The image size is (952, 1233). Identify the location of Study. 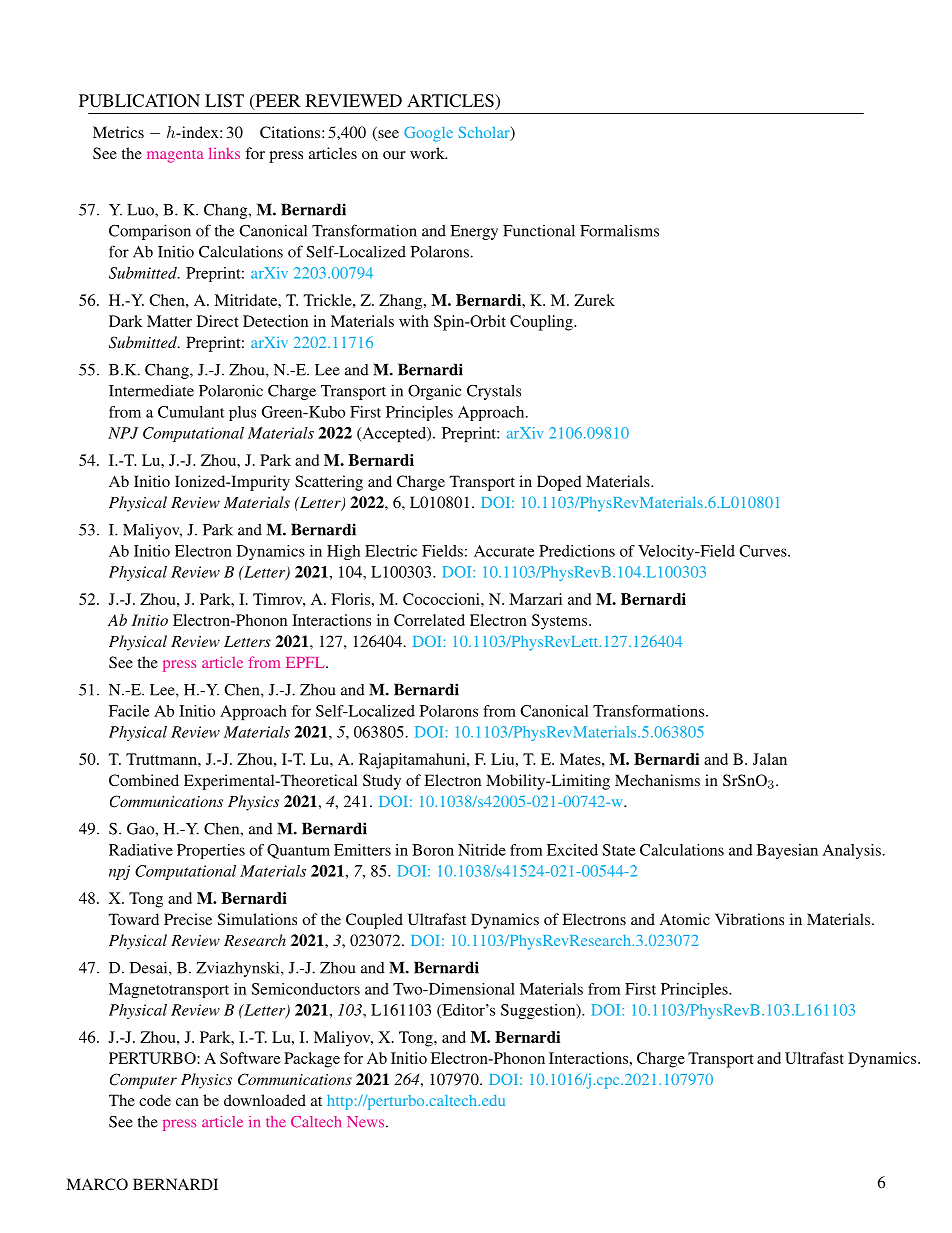
(382, 782).
